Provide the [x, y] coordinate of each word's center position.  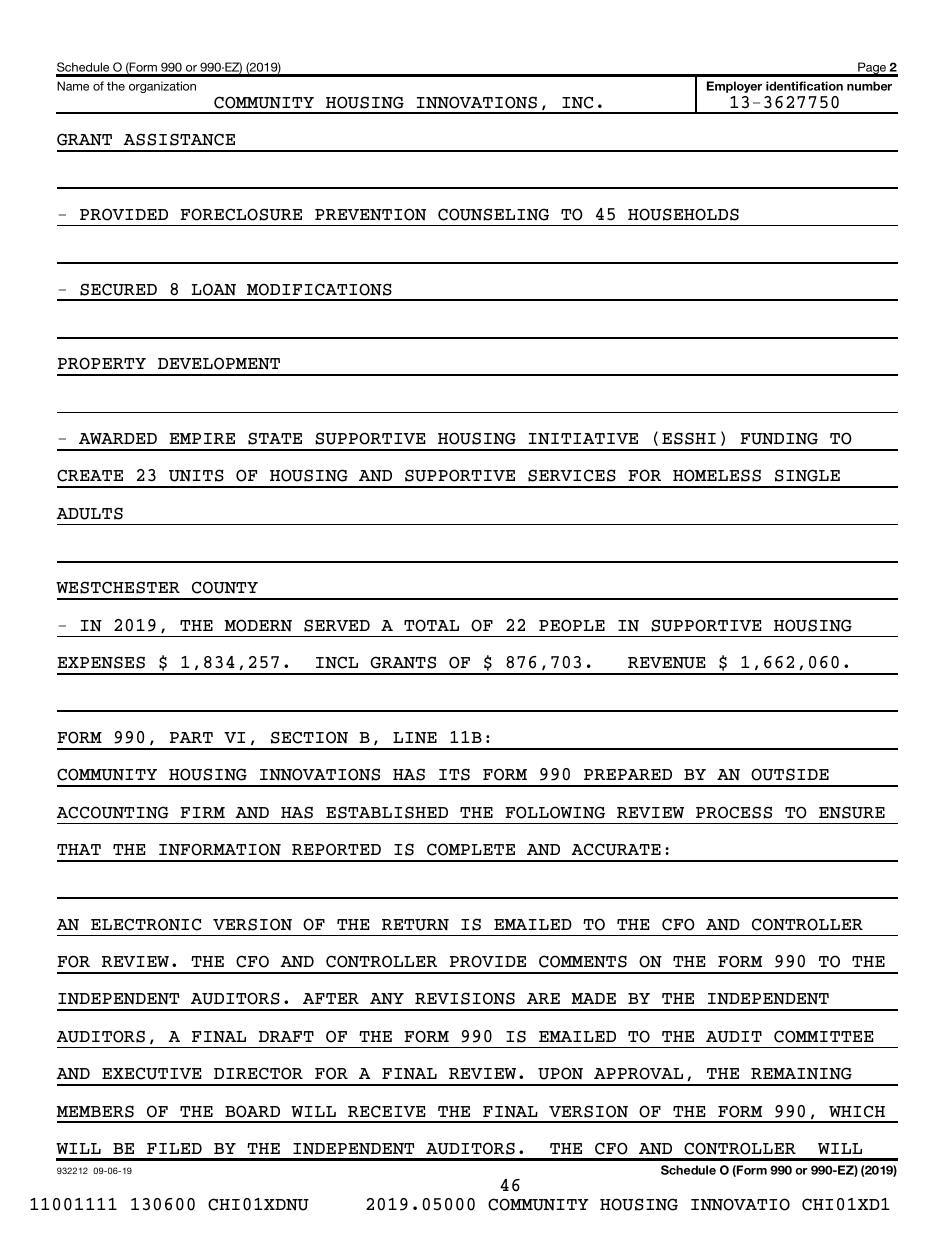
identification [804, 86]
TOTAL [431, 625]
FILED [174, 1148]
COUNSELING [493, 214]
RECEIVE [387, 1111]
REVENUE [667, 663]
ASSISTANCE [179, 139]
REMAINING [801, 1073]
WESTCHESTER [118, 587]
